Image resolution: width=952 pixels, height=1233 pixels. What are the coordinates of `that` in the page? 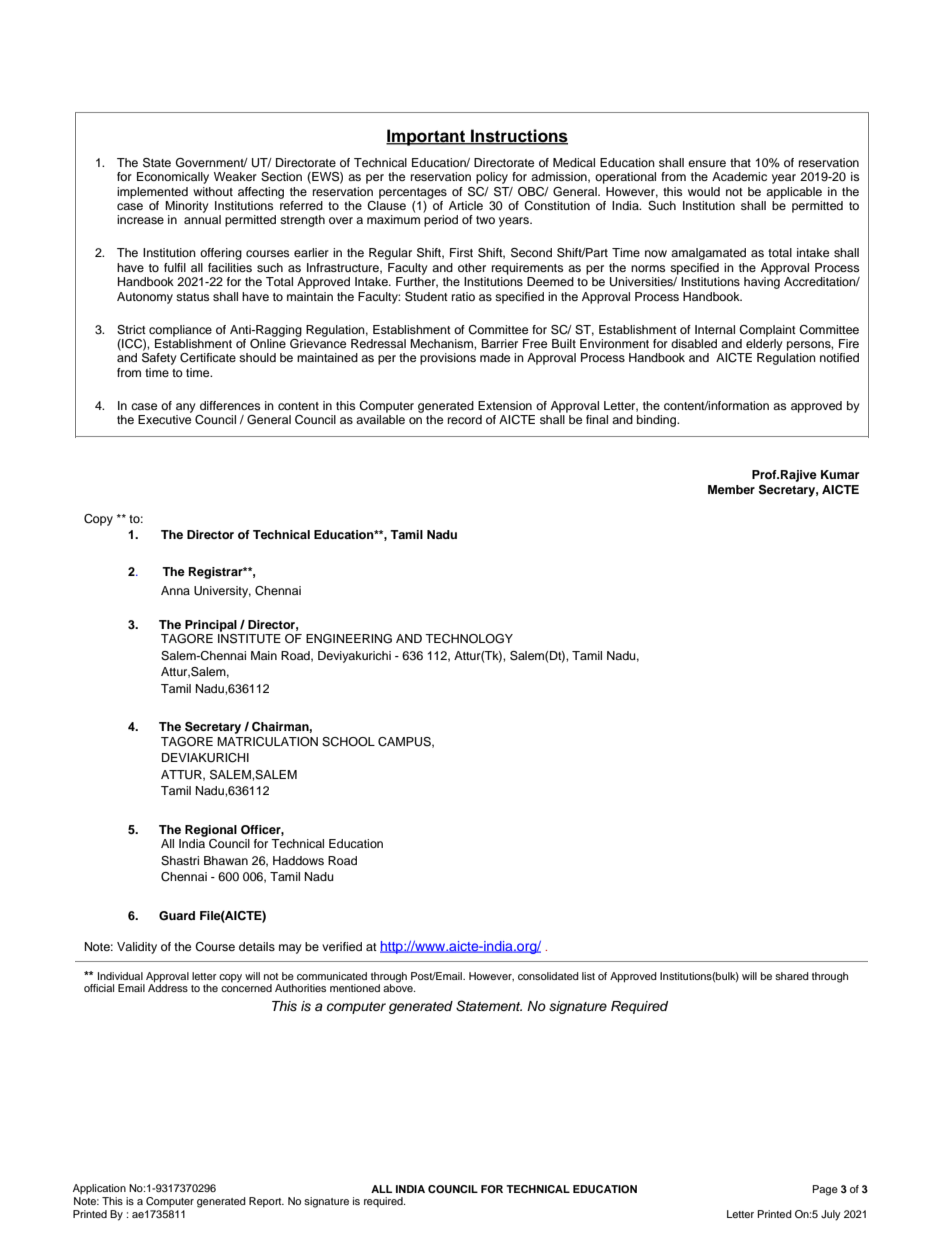 It's located at (740, 162).
